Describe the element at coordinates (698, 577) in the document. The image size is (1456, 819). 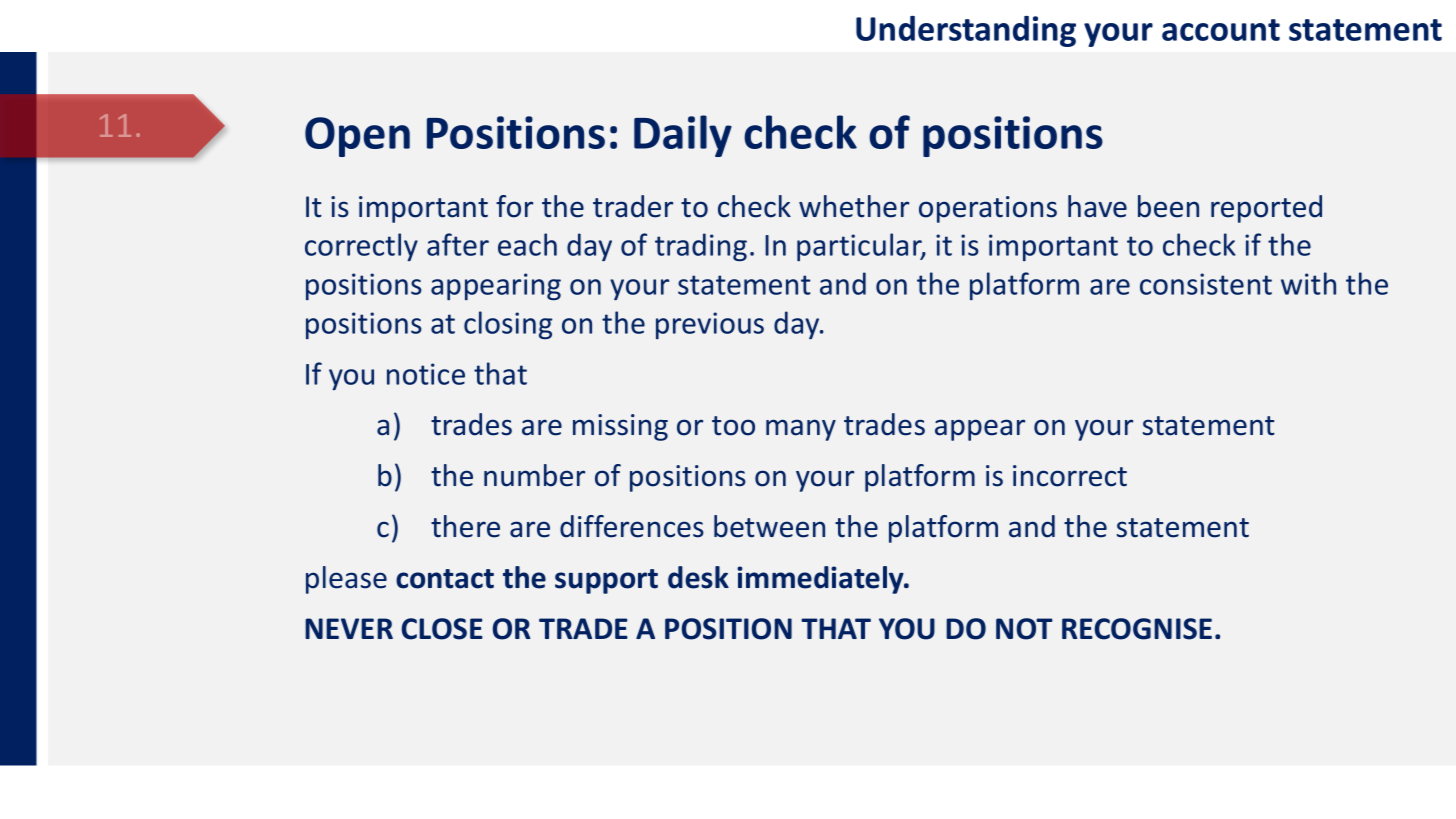
I see `desk` at that location.
